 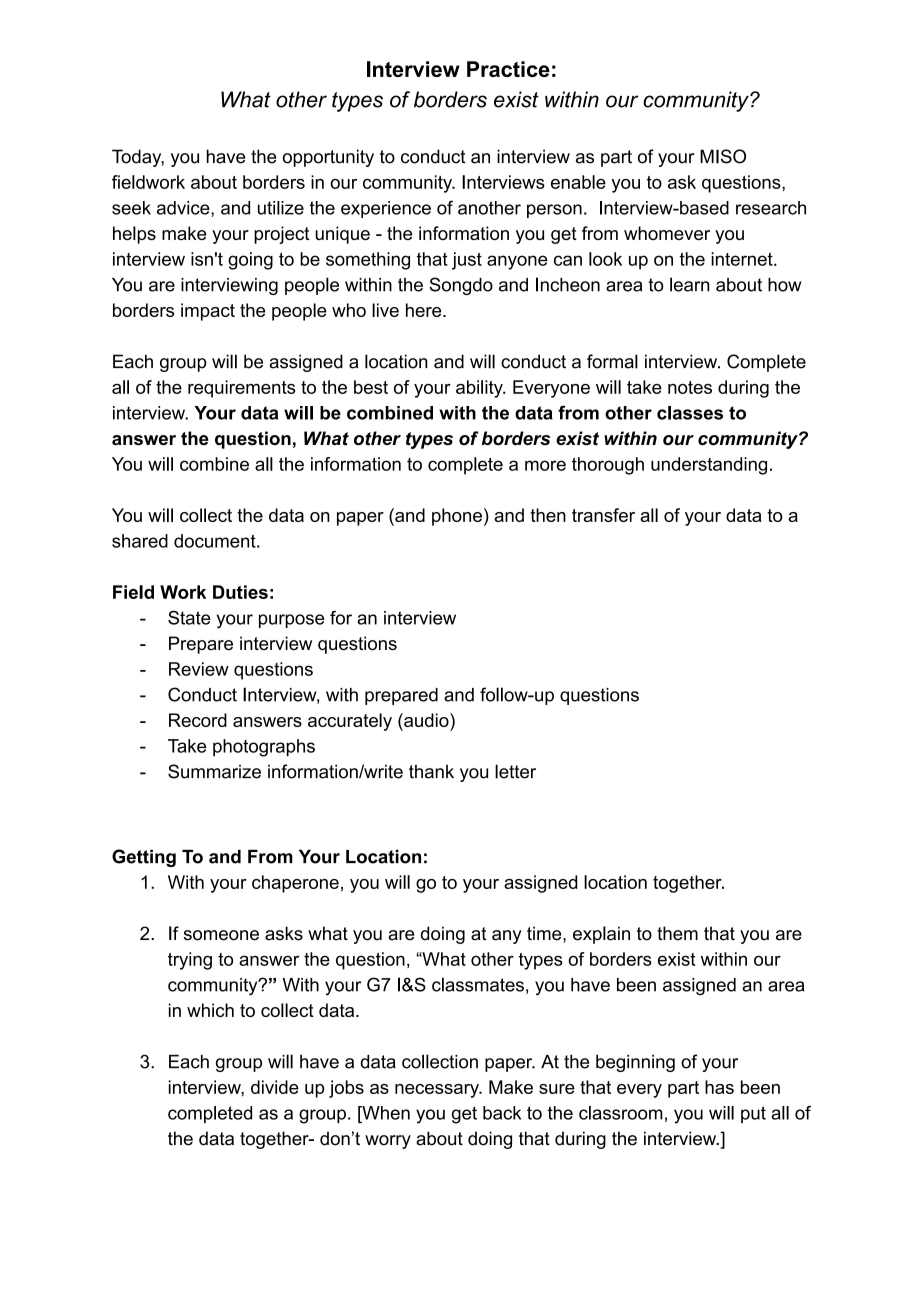 I want to click on transfer, so click(x=603, y=515).
